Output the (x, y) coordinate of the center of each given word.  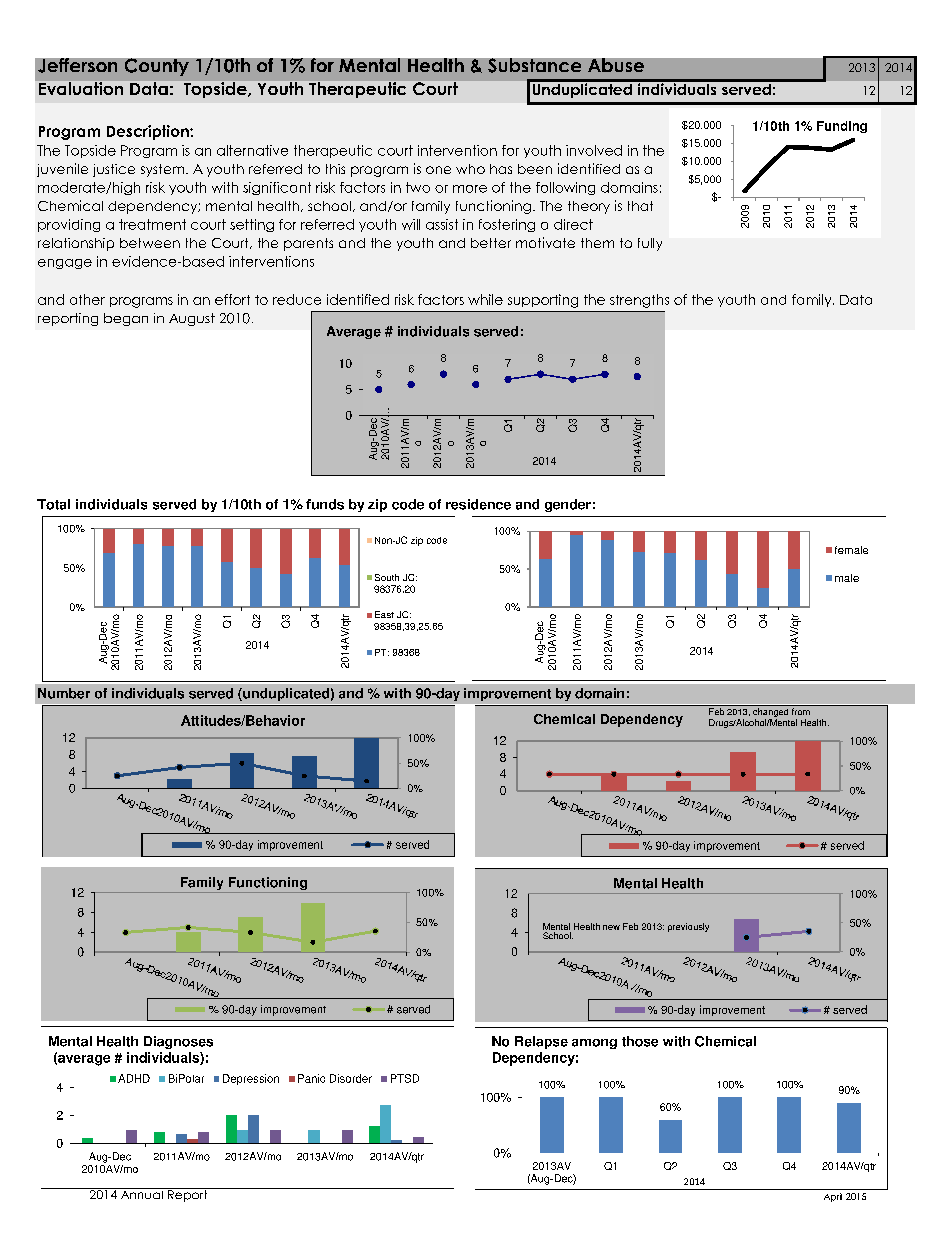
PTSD (405, 1078)
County (157, 67)
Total (53, 504)
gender (568, 505)
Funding (842, 127)
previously (688, 927)
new (611, 927)
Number (64, 693)
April (833, 1197)
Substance (534, 65)
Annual (141, 1193)
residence (478, 504)
